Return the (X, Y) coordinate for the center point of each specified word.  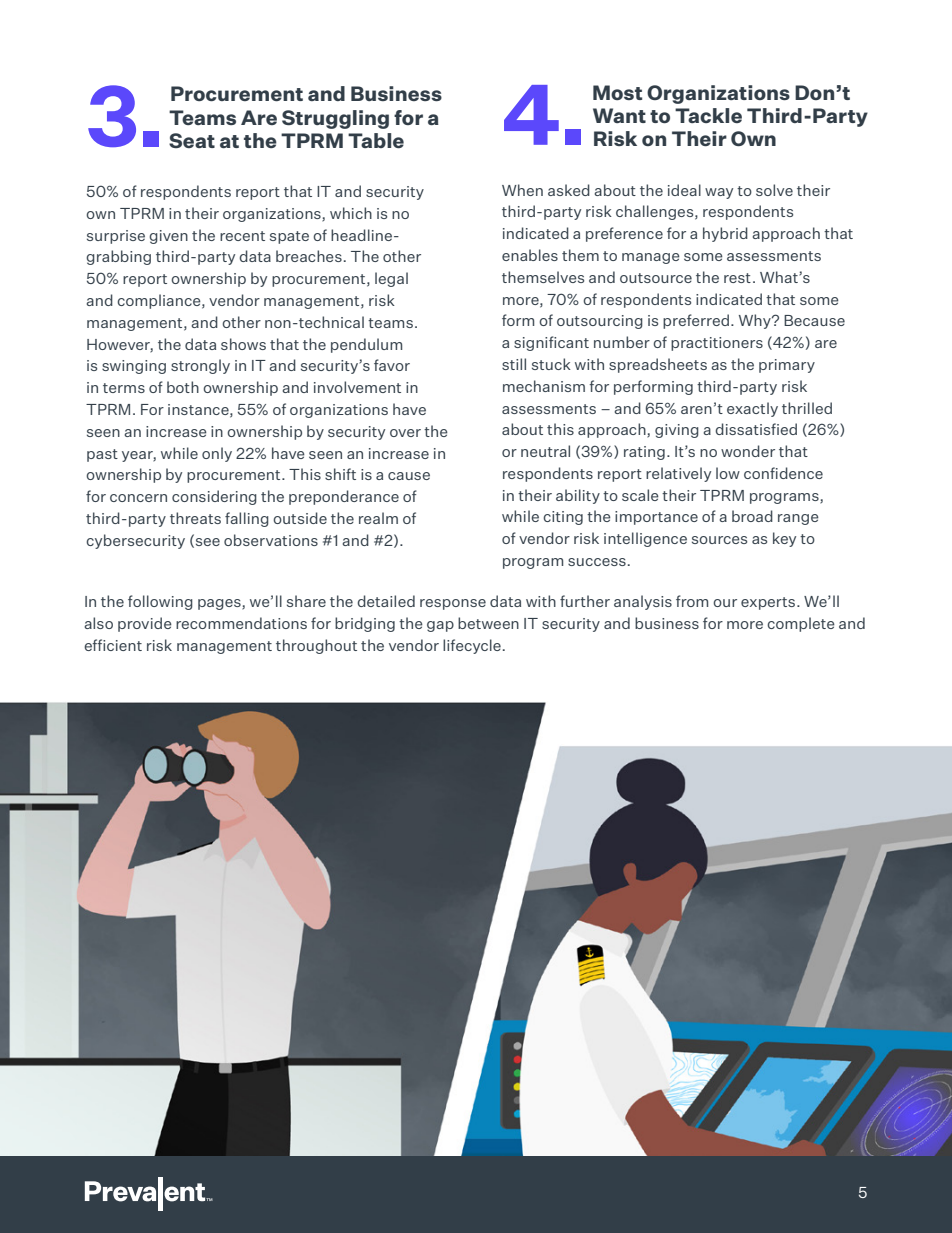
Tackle (708, 115)
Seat (192, 140)
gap (440, 626)
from (692, 601)
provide (145, 624)
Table (376, 140)
